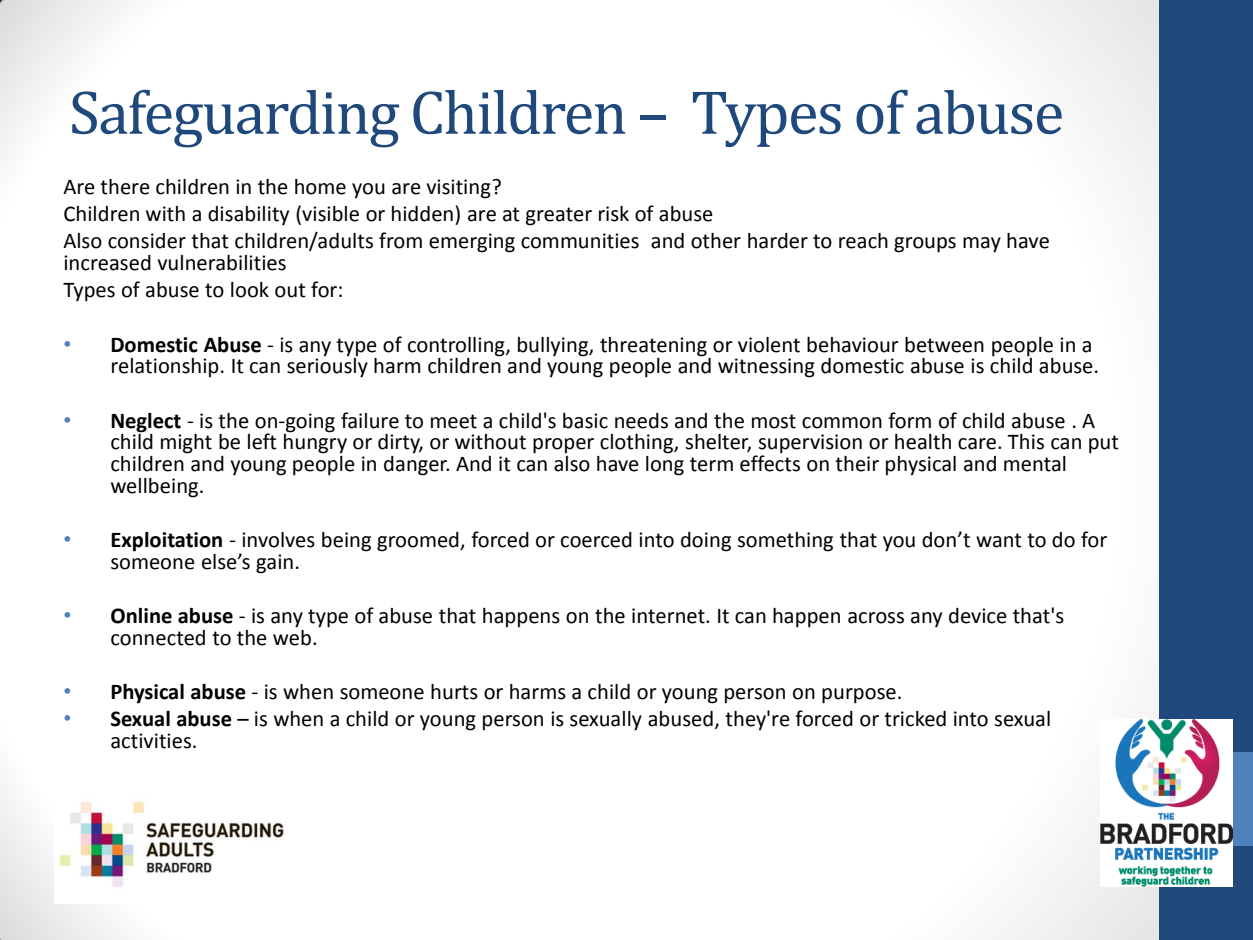  I want to click on visiting, so click(459, 189).
